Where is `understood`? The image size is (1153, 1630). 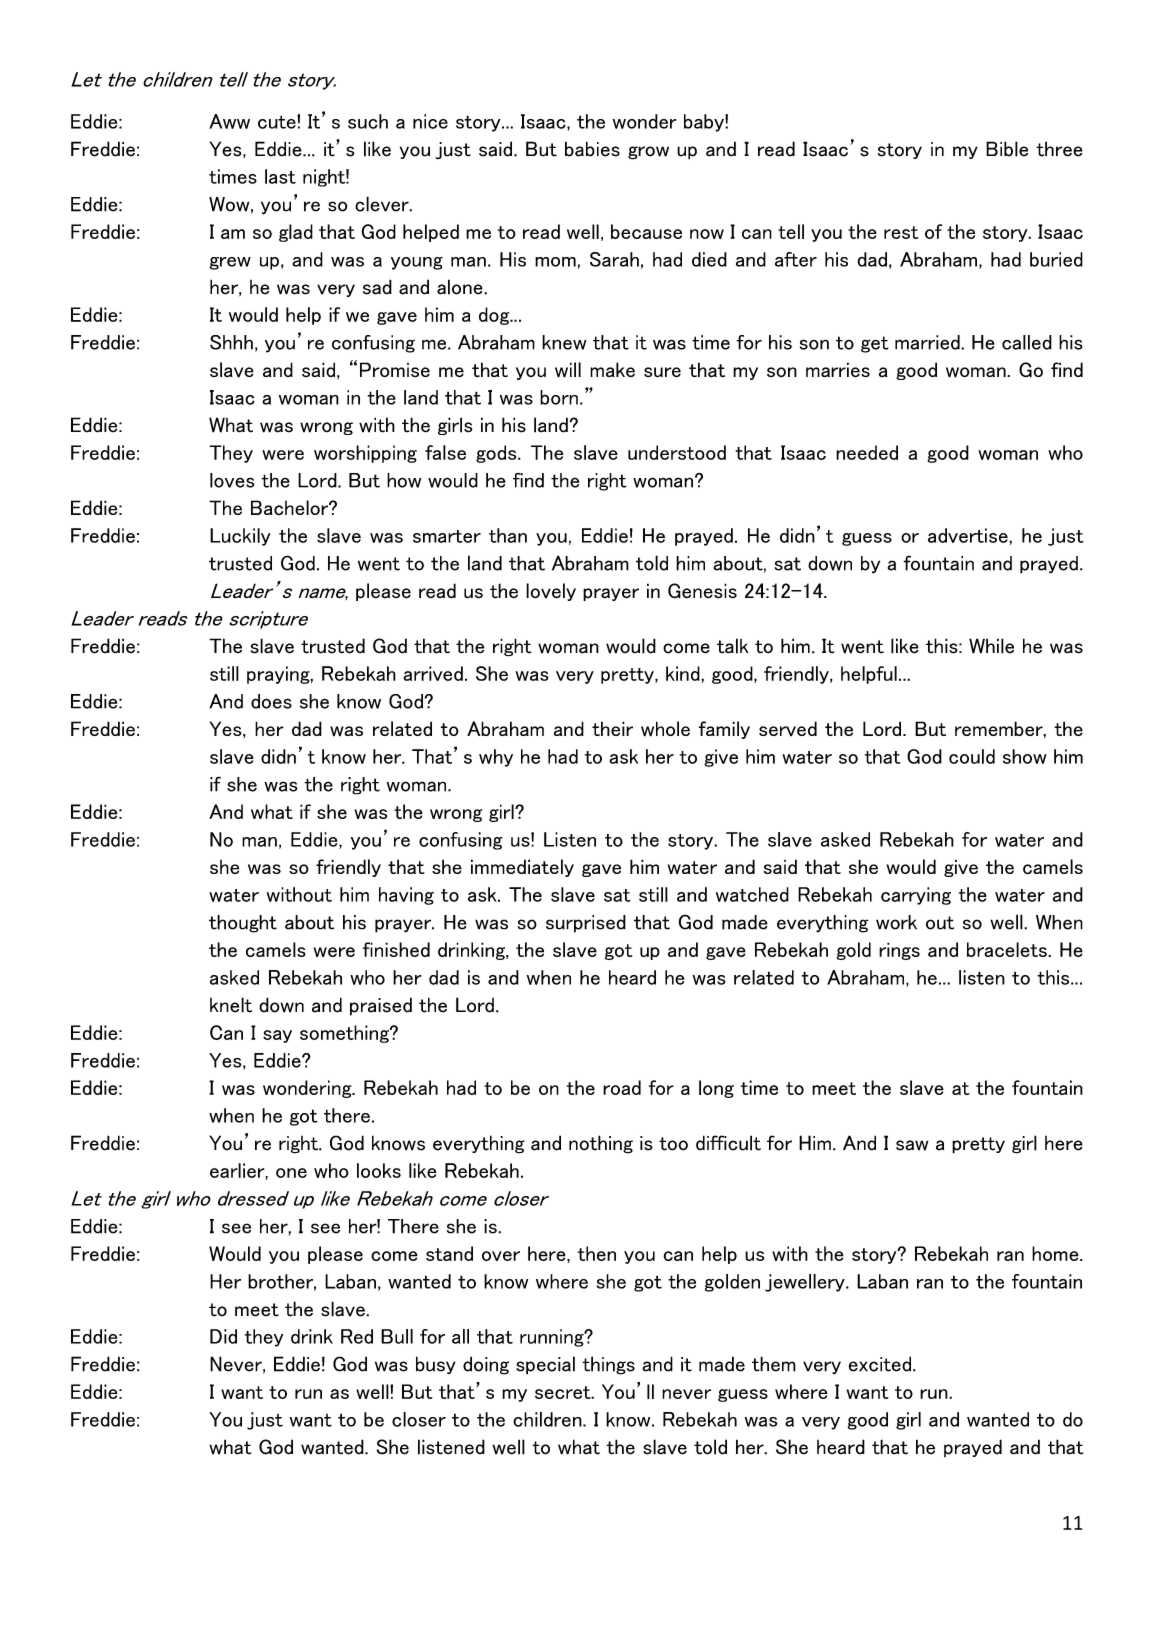 understood is located at coordinates (677, 452).
